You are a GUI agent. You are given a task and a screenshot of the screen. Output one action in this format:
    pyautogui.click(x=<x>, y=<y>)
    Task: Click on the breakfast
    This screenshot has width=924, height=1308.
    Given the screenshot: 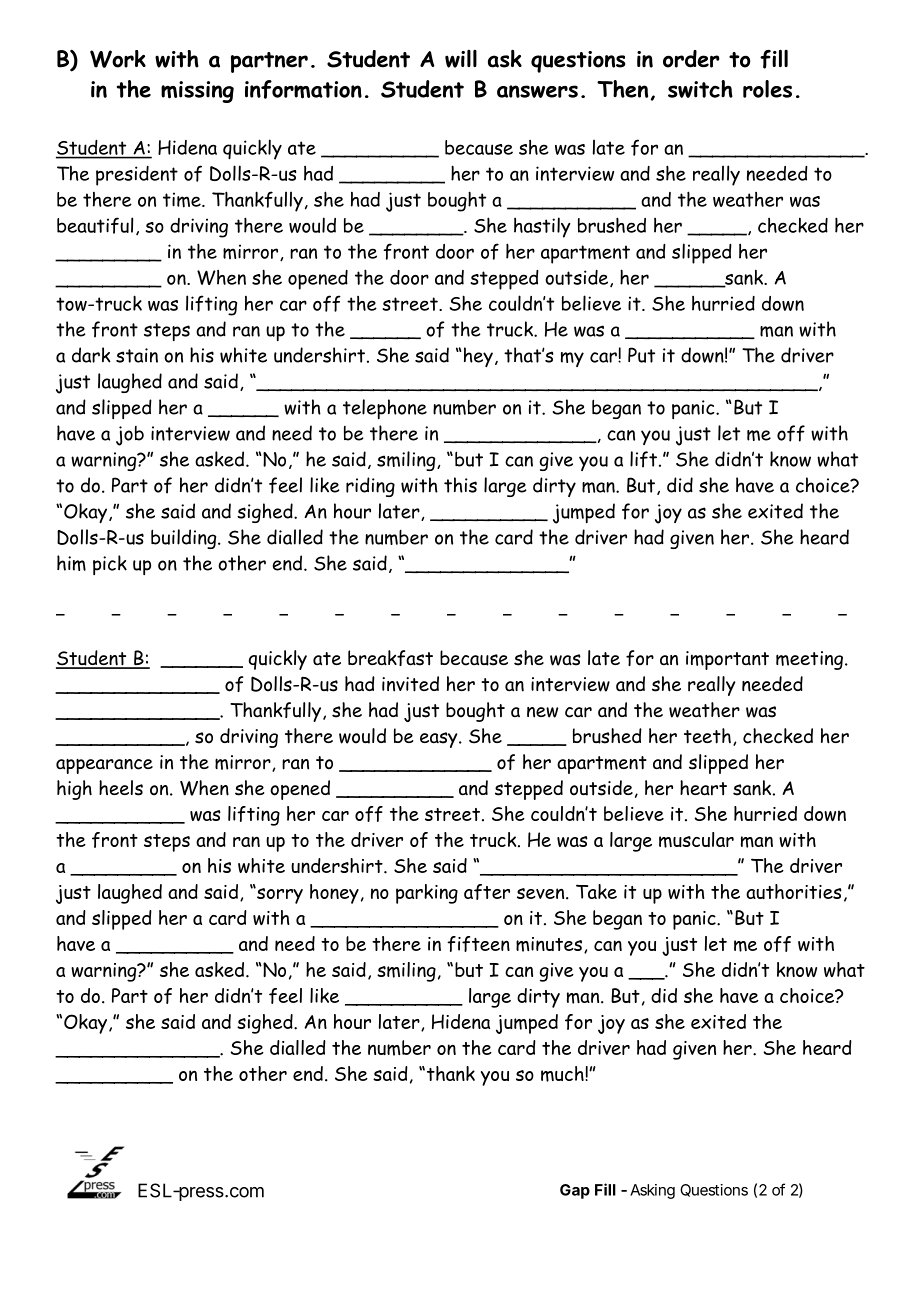 What is the action you would take?
    pyautogui.click(x=390, y=658)
